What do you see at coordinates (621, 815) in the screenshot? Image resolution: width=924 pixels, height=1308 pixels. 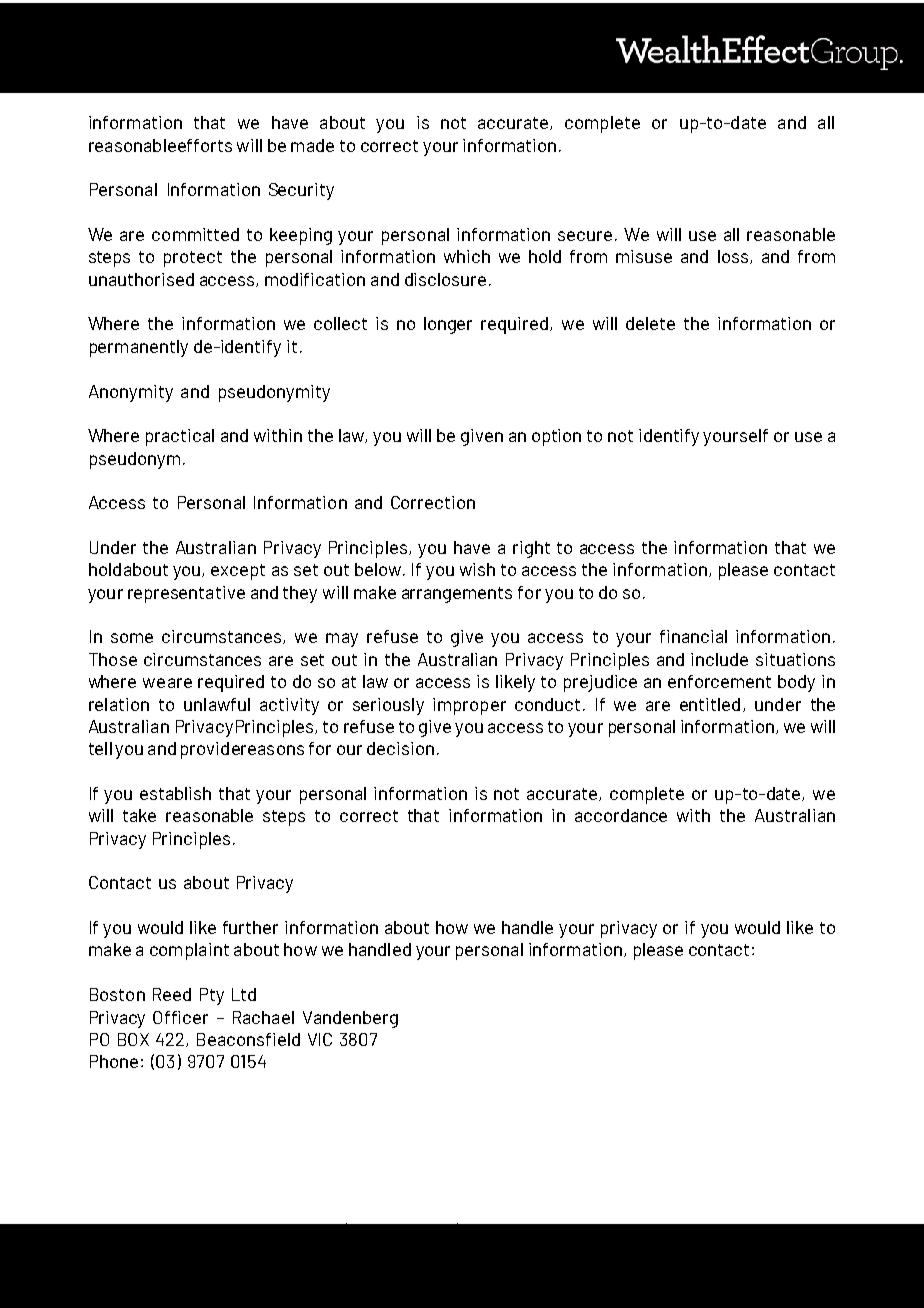 I see `accordance` at bounding box center [621, 815].
